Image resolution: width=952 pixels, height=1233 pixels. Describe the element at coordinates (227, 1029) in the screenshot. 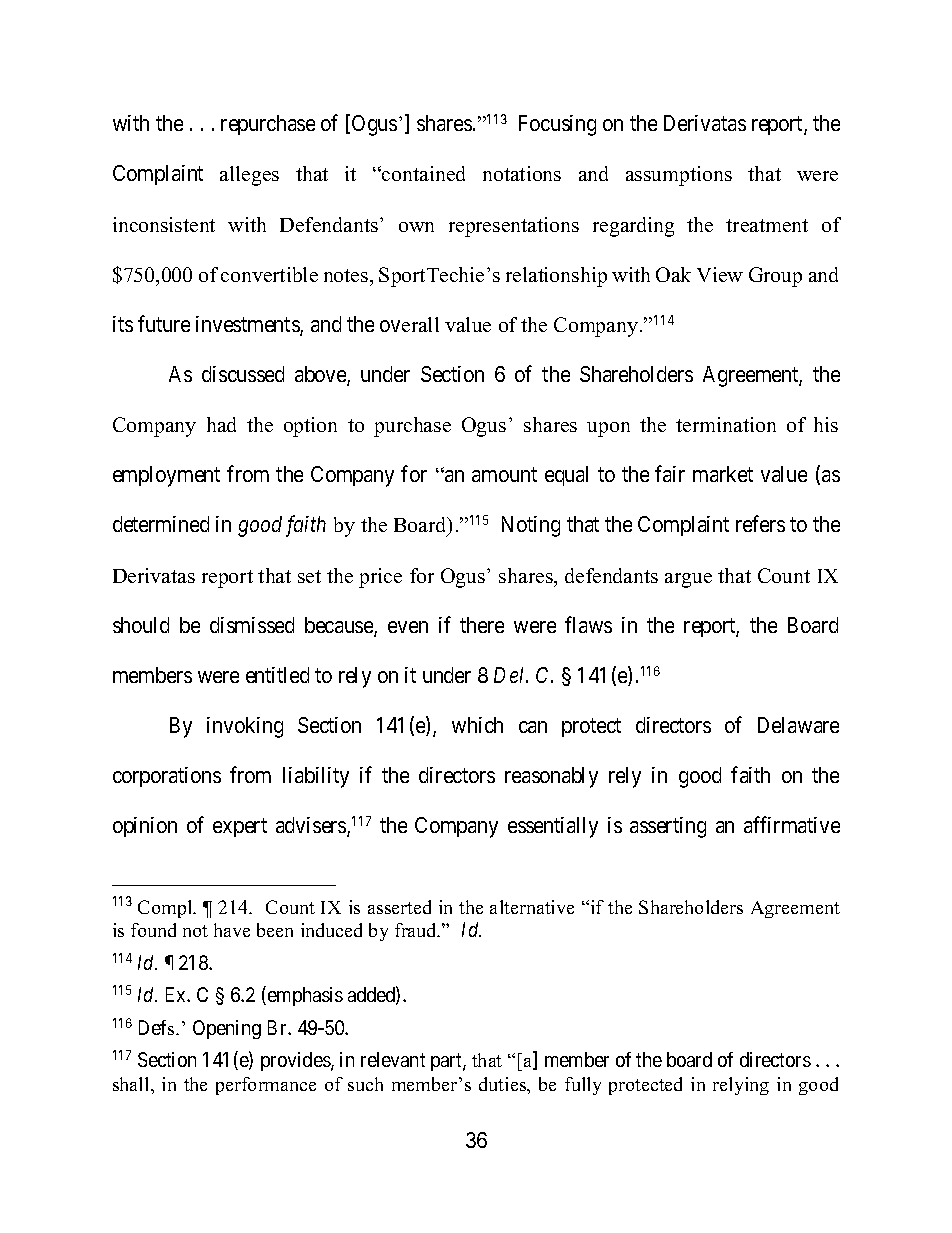

I see `Opening` at that location.
